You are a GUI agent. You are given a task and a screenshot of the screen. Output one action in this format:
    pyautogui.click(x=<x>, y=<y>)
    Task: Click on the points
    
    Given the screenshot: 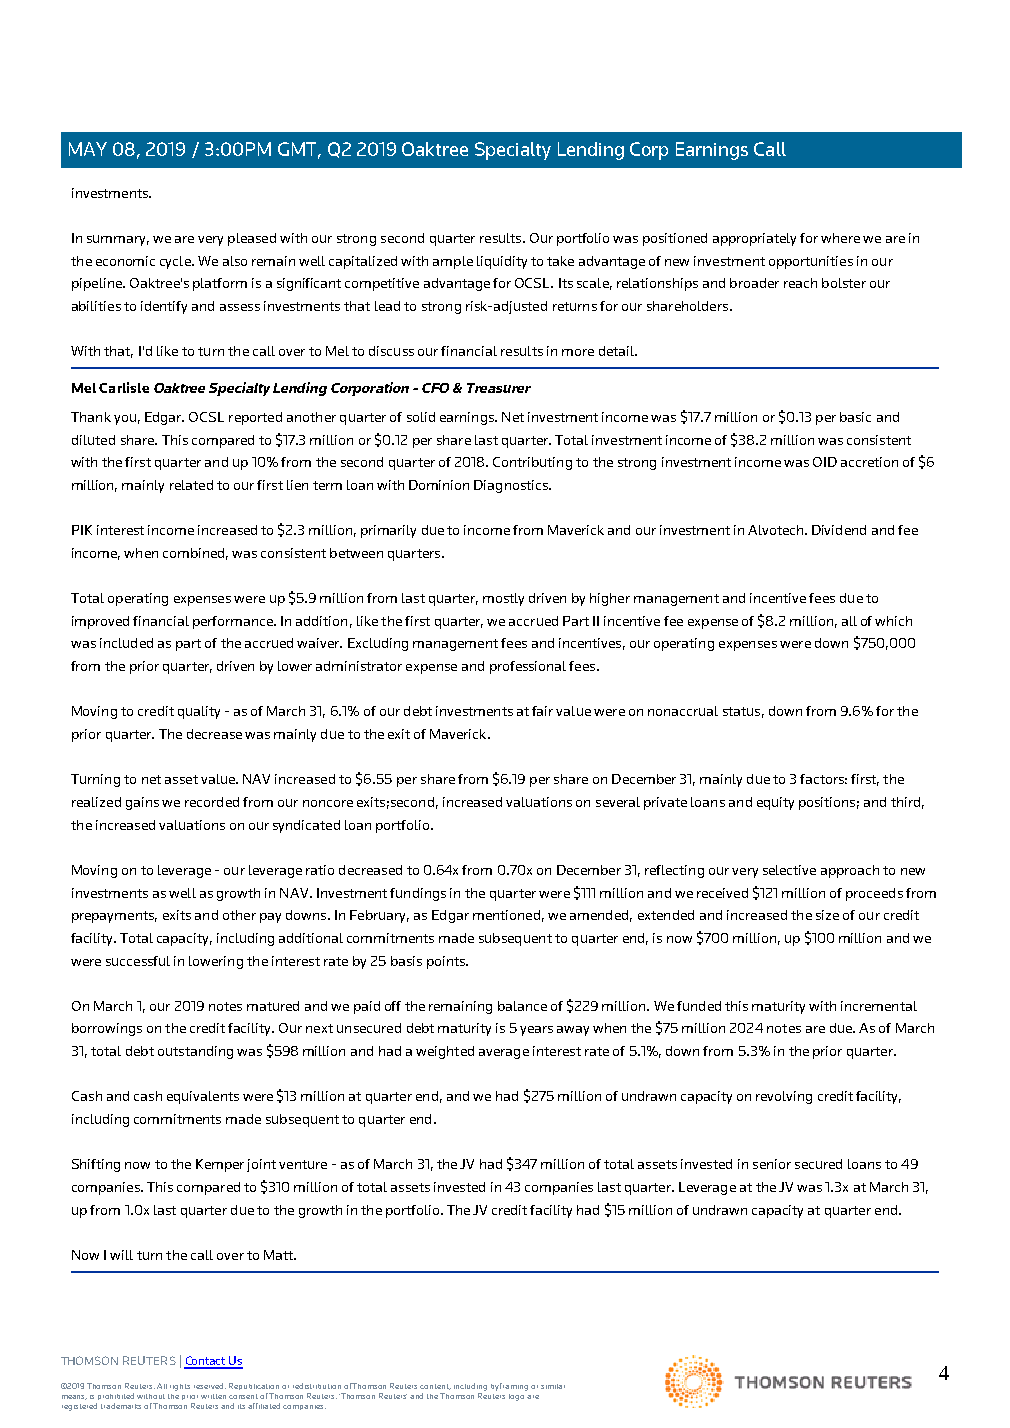 What is the action you would take?
    pyautogui.click(x=447, y=962)
